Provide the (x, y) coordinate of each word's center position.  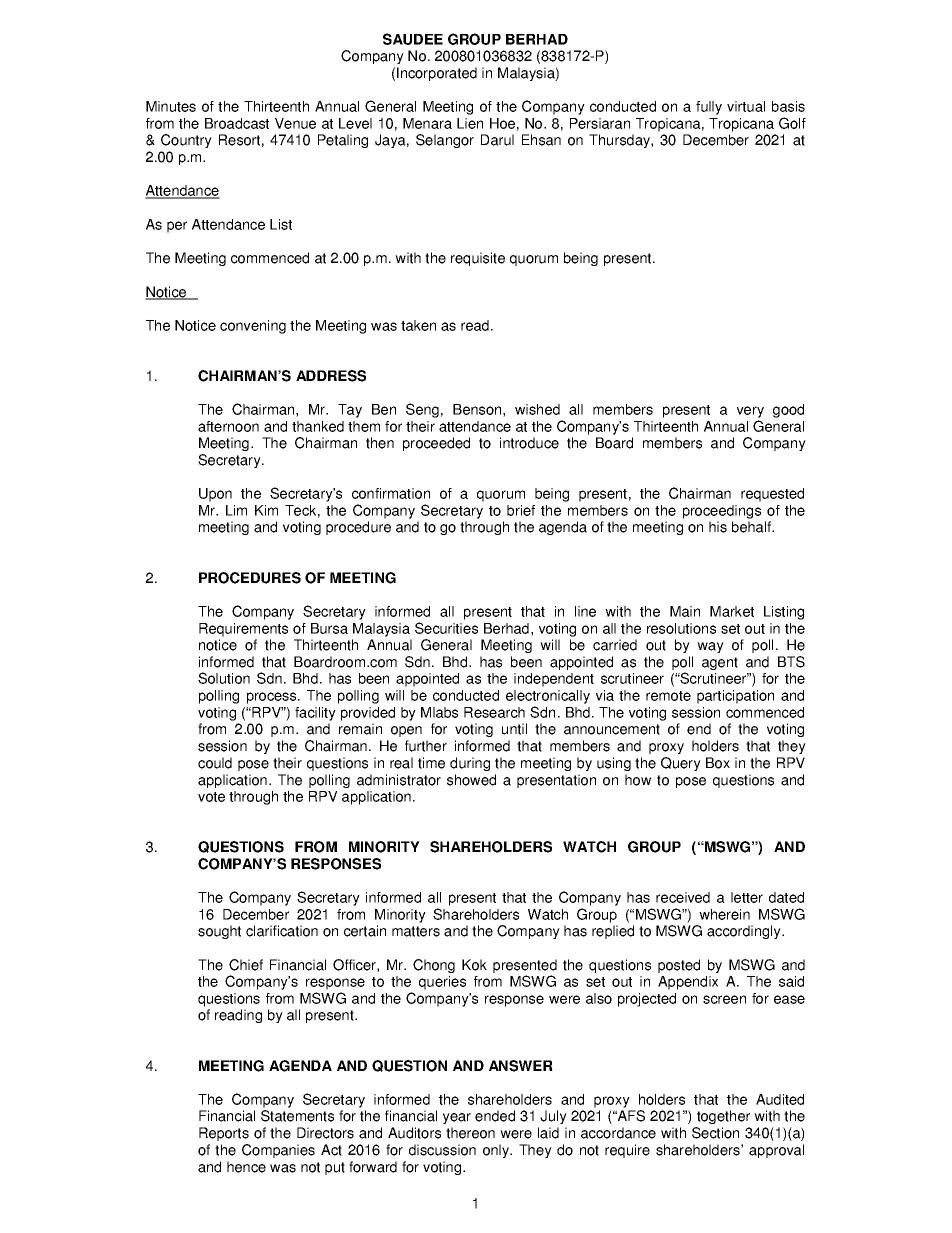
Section (715, 1133)
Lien (470, 123)
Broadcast (237, 123)
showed (471, 780)
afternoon (228, 426)
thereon (470, 1133)
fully (709, 108)
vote (211, 797)
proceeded (436, 444)
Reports (224, 1134)
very (750, 412)
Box (718, 763)
